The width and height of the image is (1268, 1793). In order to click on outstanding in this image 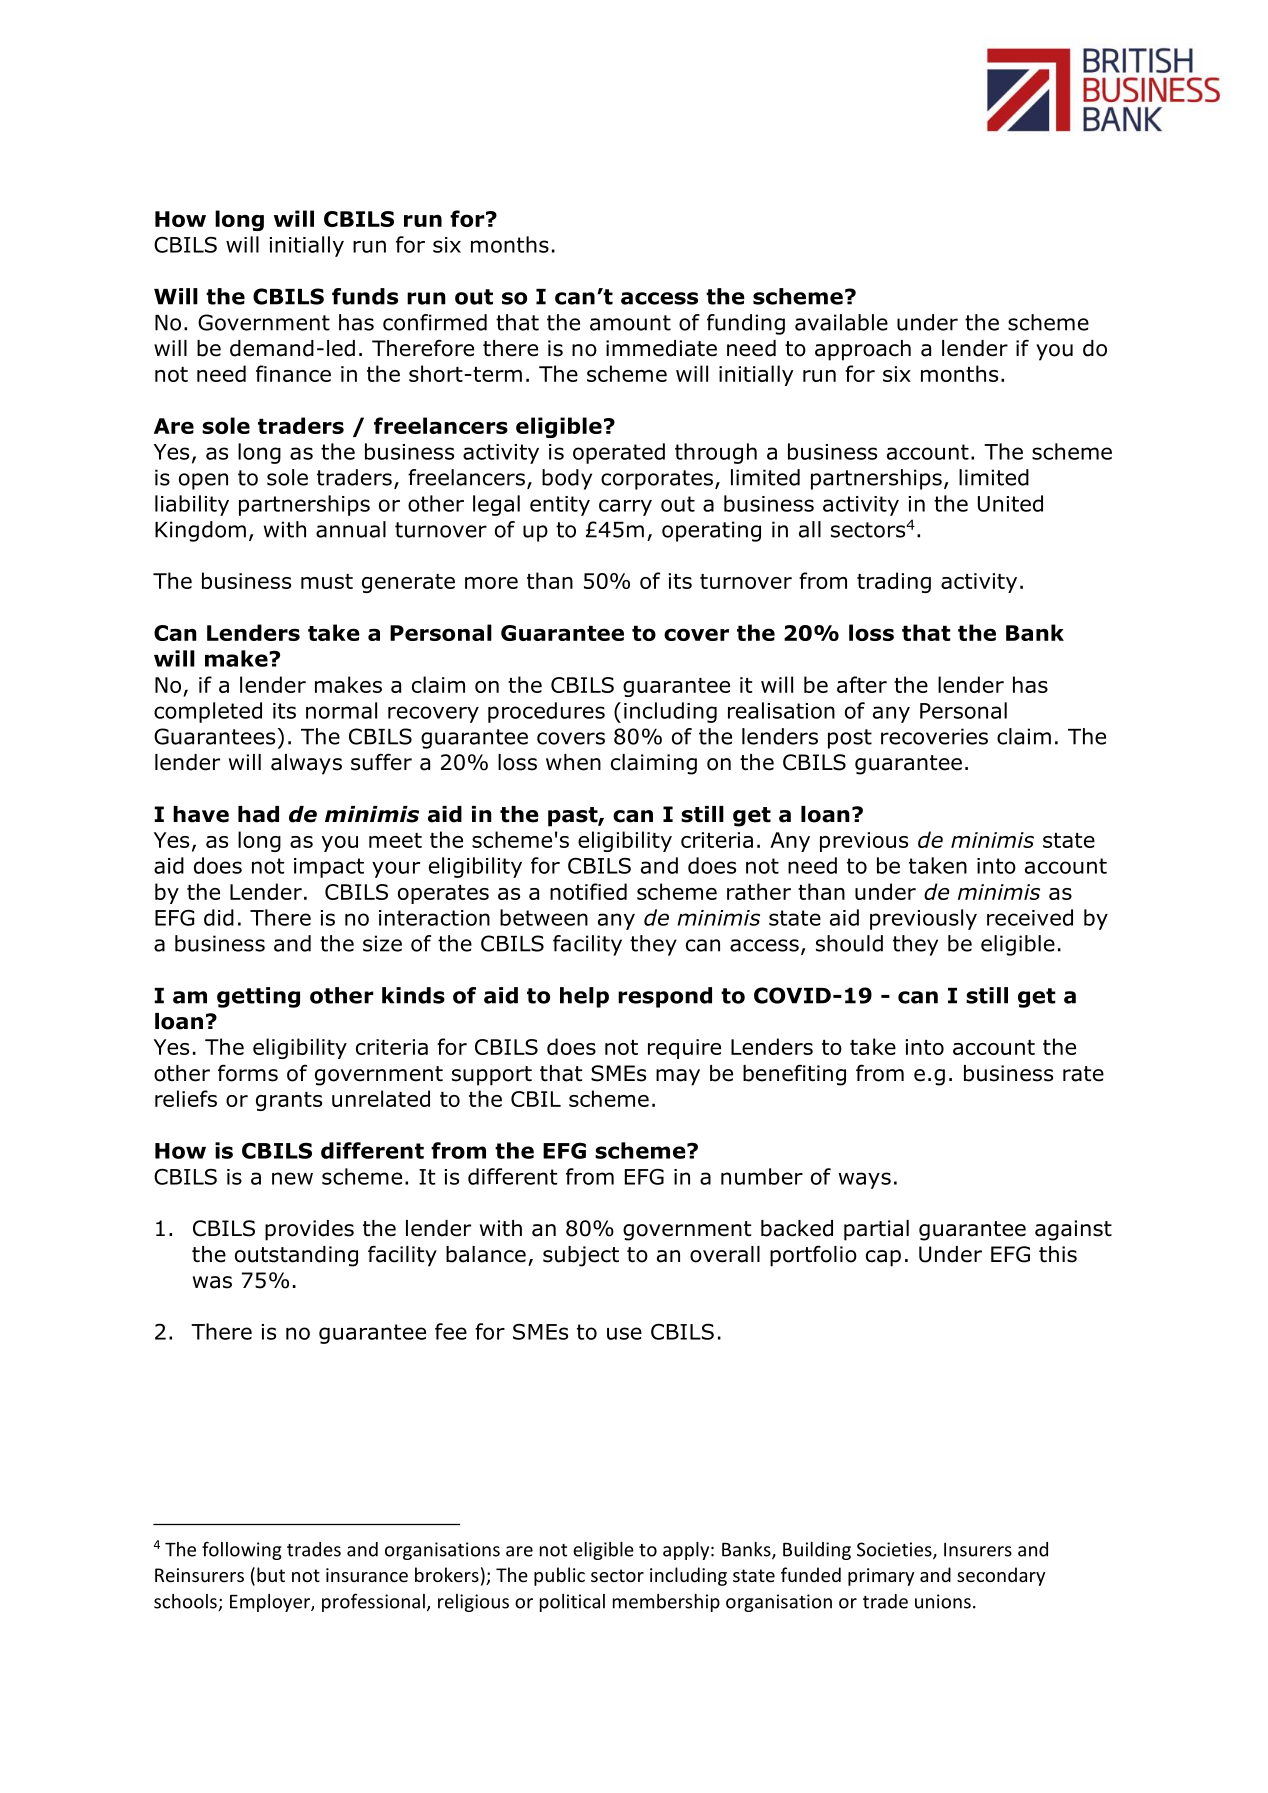, I will do `click(296, 1256)`.
